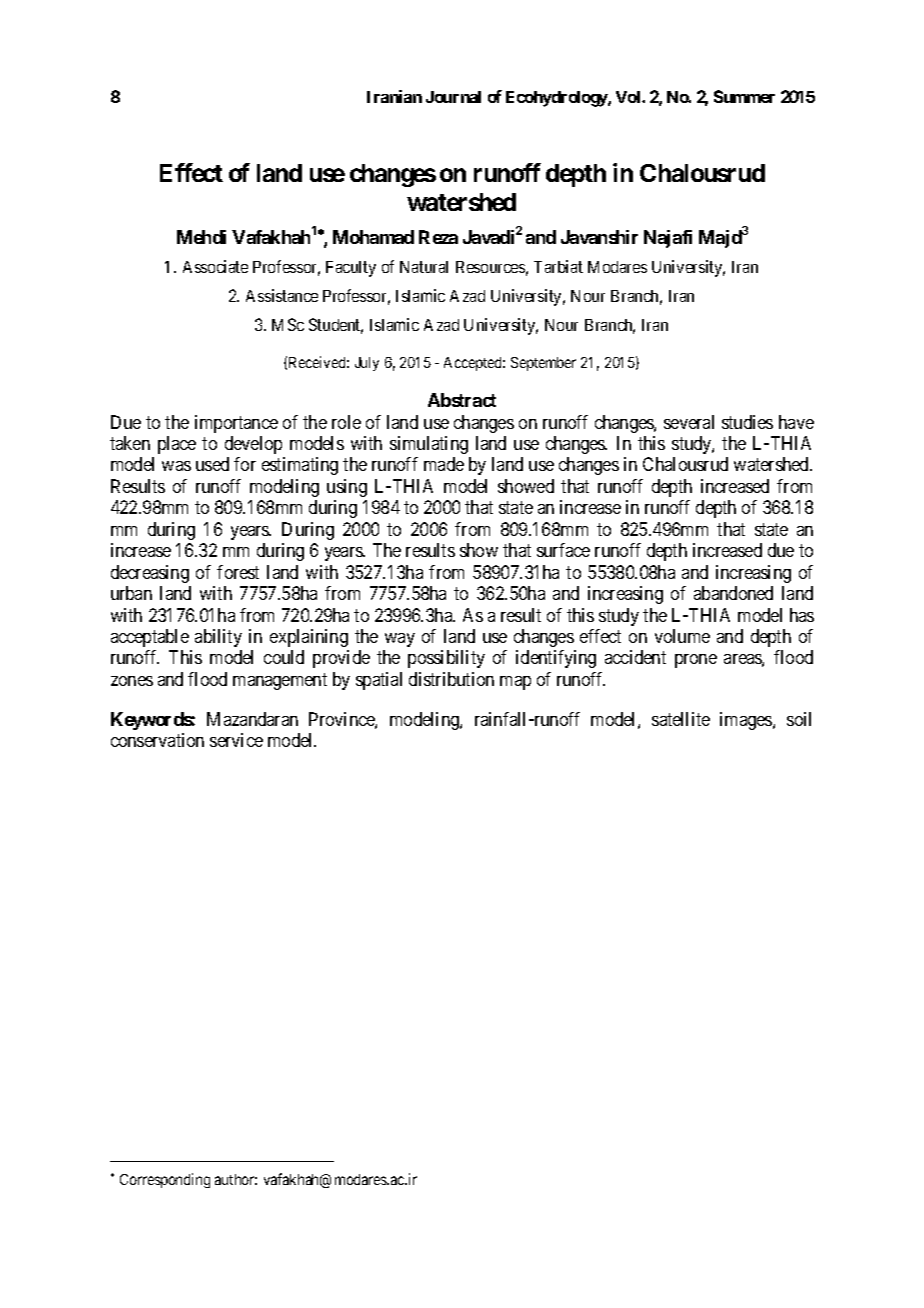 This screenshot has height=1308, width=924. What do you see at coordinates (799, 719) in the screenshot?
I see `soil` at bounding box center [799, 719].
